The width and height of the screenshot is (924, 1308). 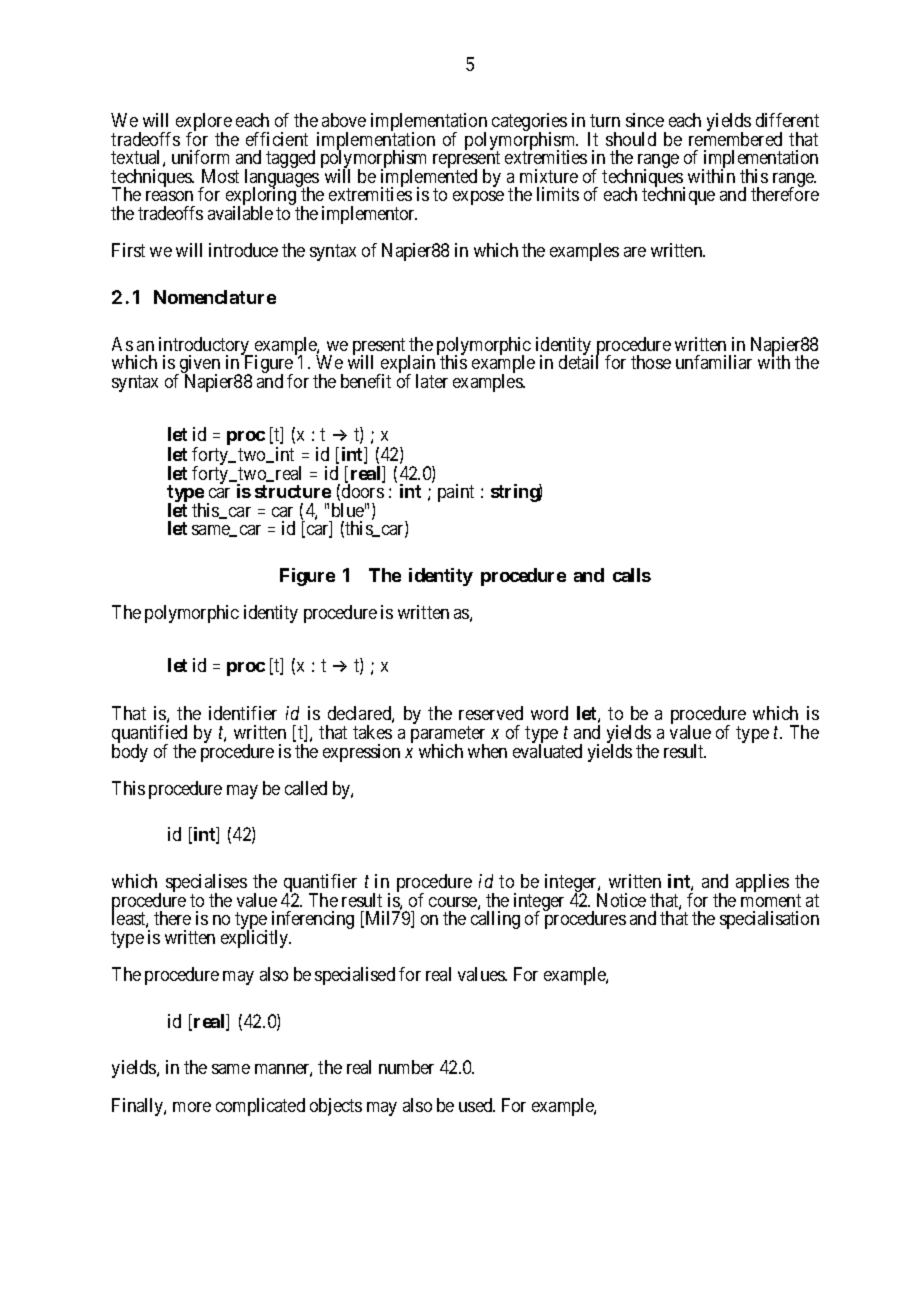 What do you see at coordinates (495, 920) in the screenshot?
I see `calling` at bounding box center [495, 920].
